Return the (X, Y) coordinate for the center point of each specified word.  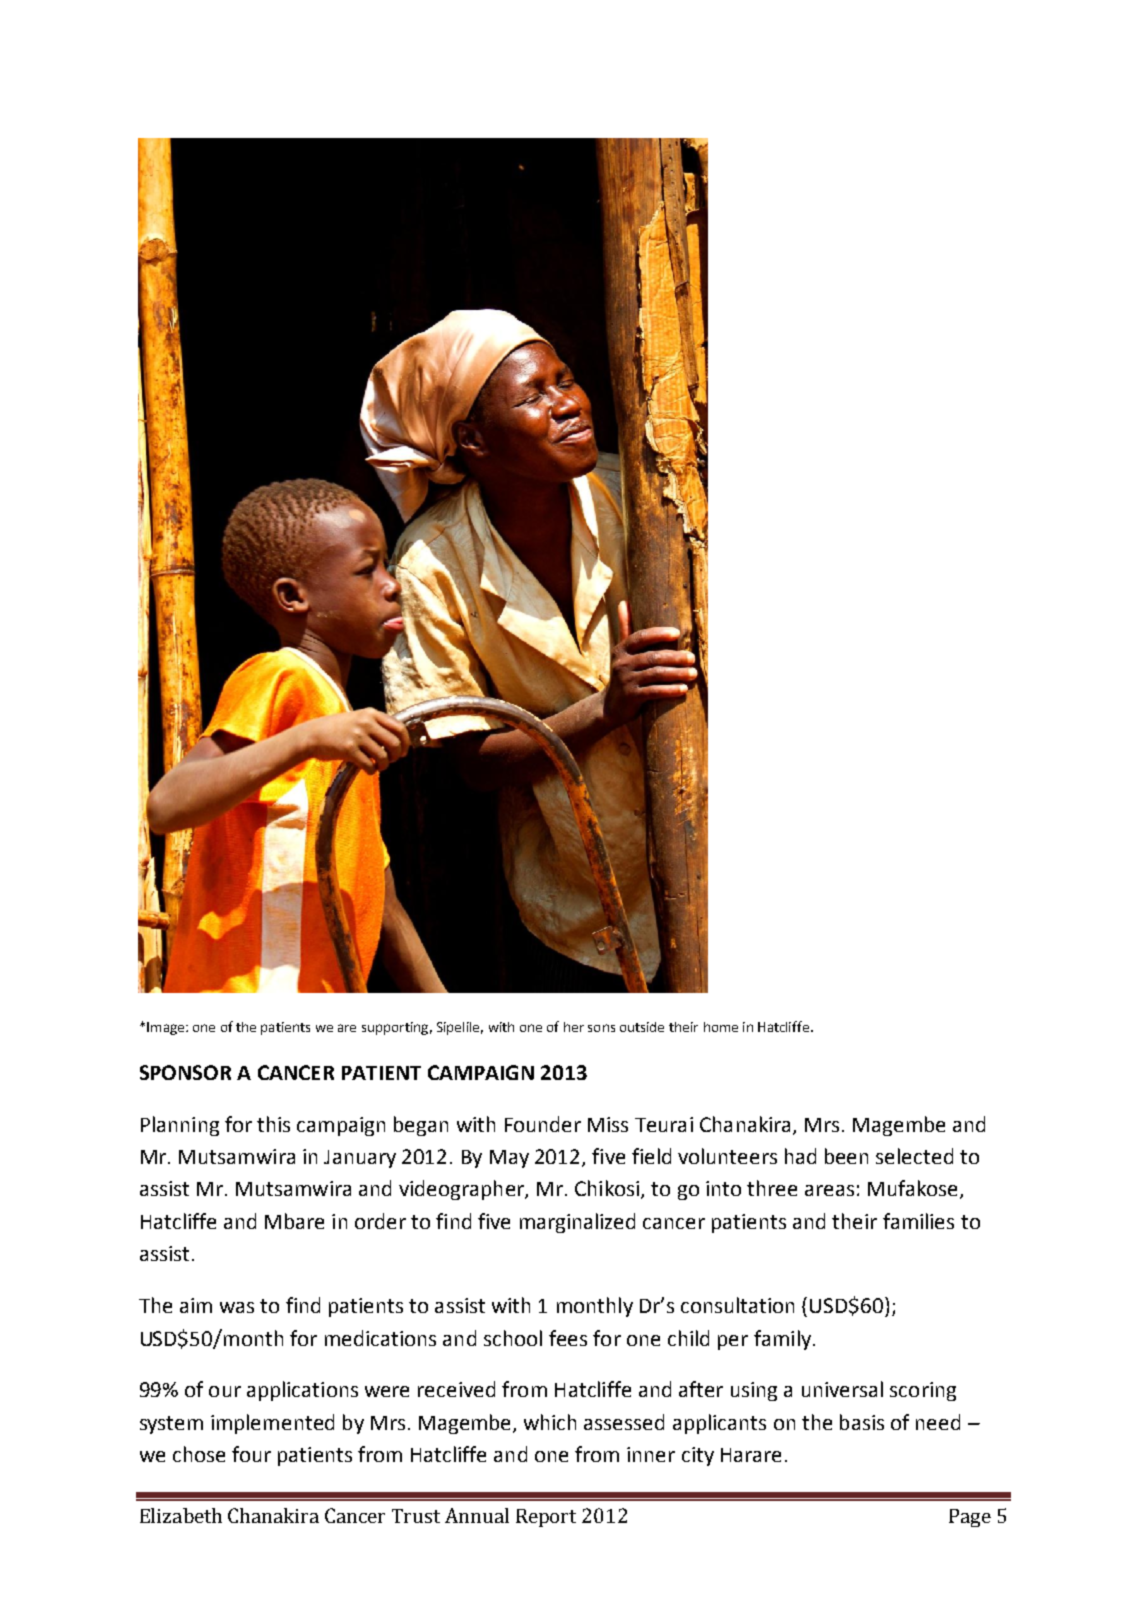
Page (970, 1518)
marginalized (577, 1223)
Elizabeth (181, 1515)
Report (546, 1518)
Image (167, 1028)
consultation (737, 1305)
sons (601, 1028)
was (237, 1307)
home (721, 1027)
